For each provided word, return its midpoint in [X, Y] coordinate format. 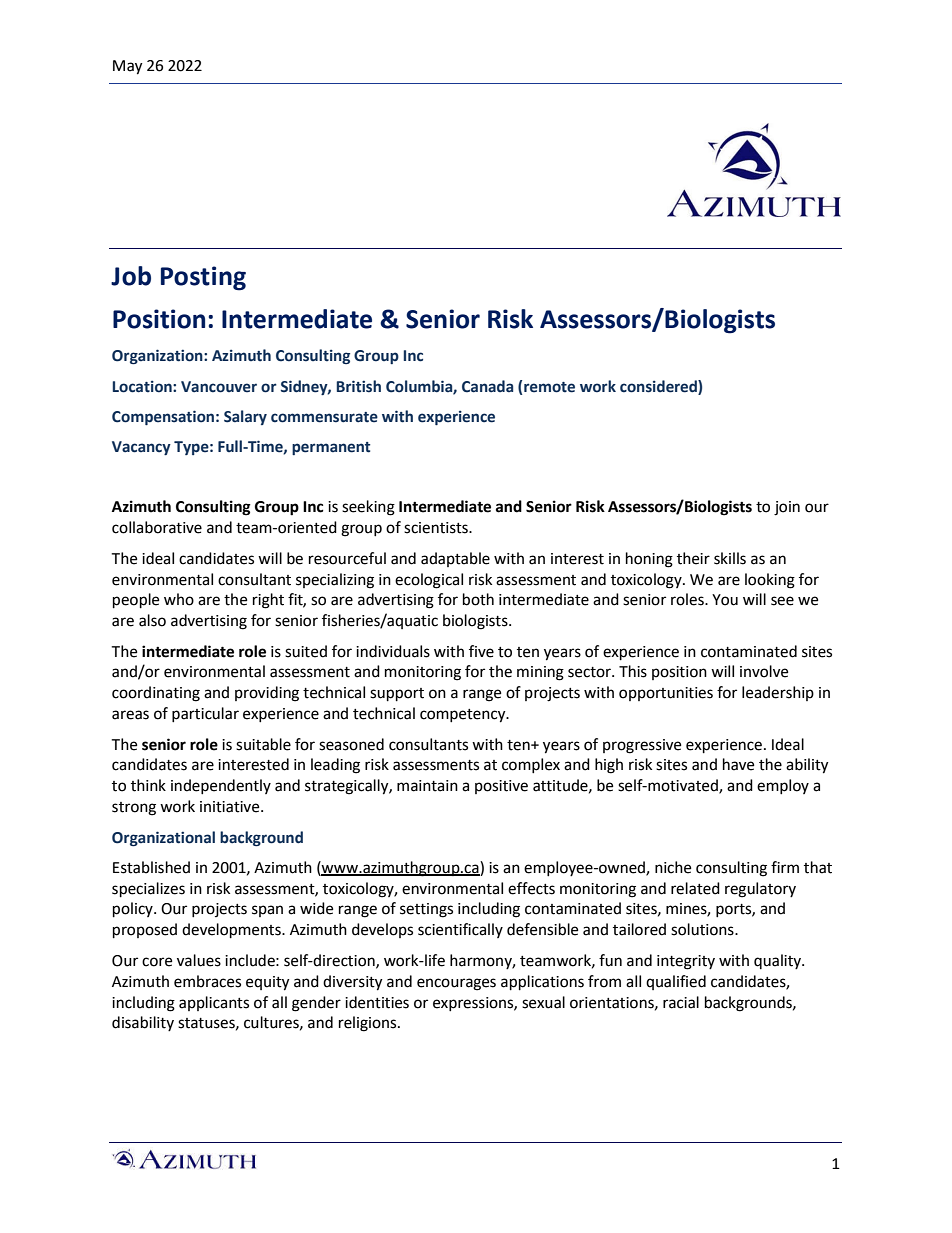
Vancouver [219, 387]
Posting [203, 278]
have [738, 764]
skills [730, 558]
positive [501, 787]
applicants [214, 1003]
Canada [487, 386]
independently [221, 786]
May [128, 67]
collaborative [157, 527]
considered [659, 386]
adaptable [455, 559]
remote [549, 387]
